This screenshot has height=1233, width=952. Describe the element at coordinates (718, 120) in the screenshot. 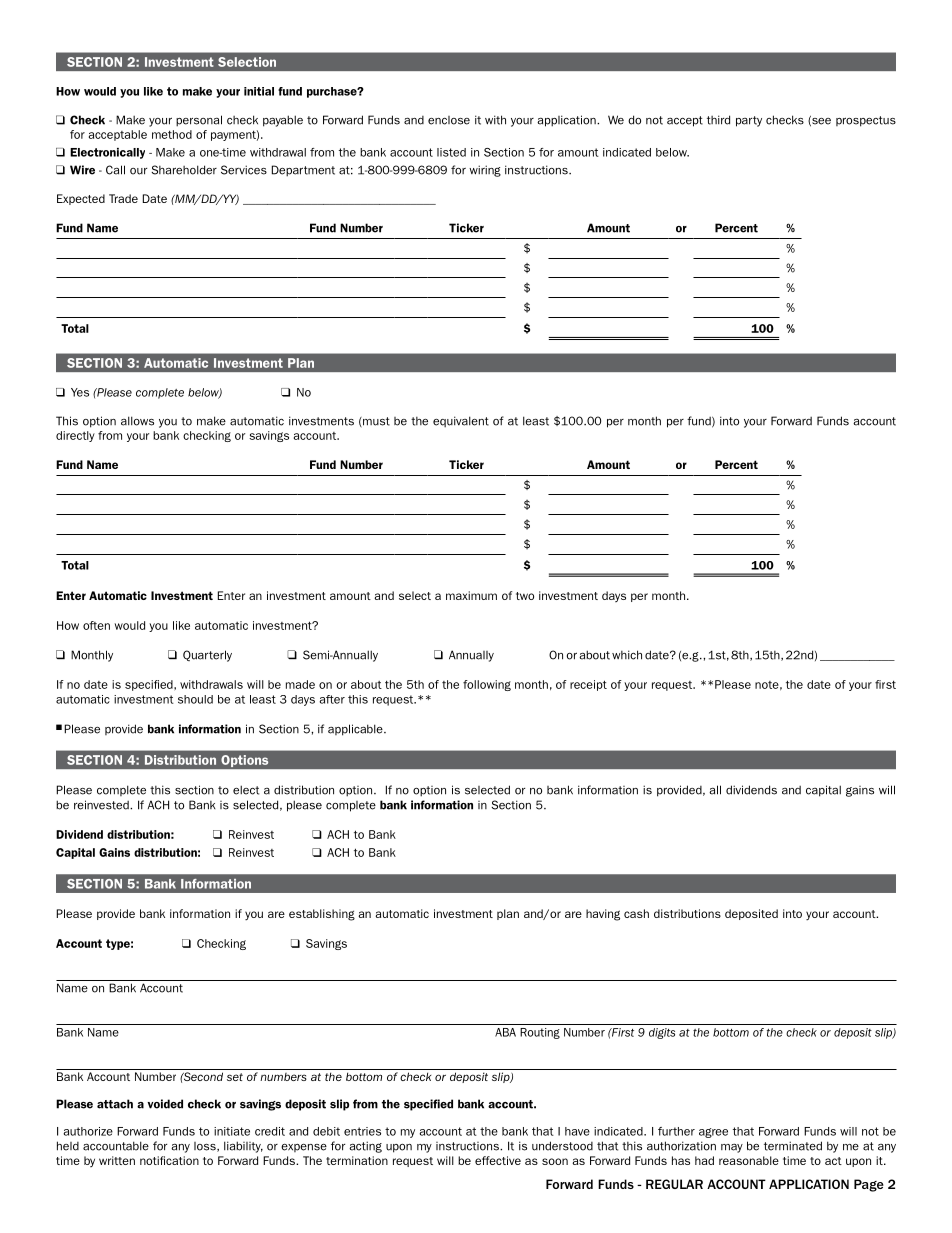

I see `third` at that location.
